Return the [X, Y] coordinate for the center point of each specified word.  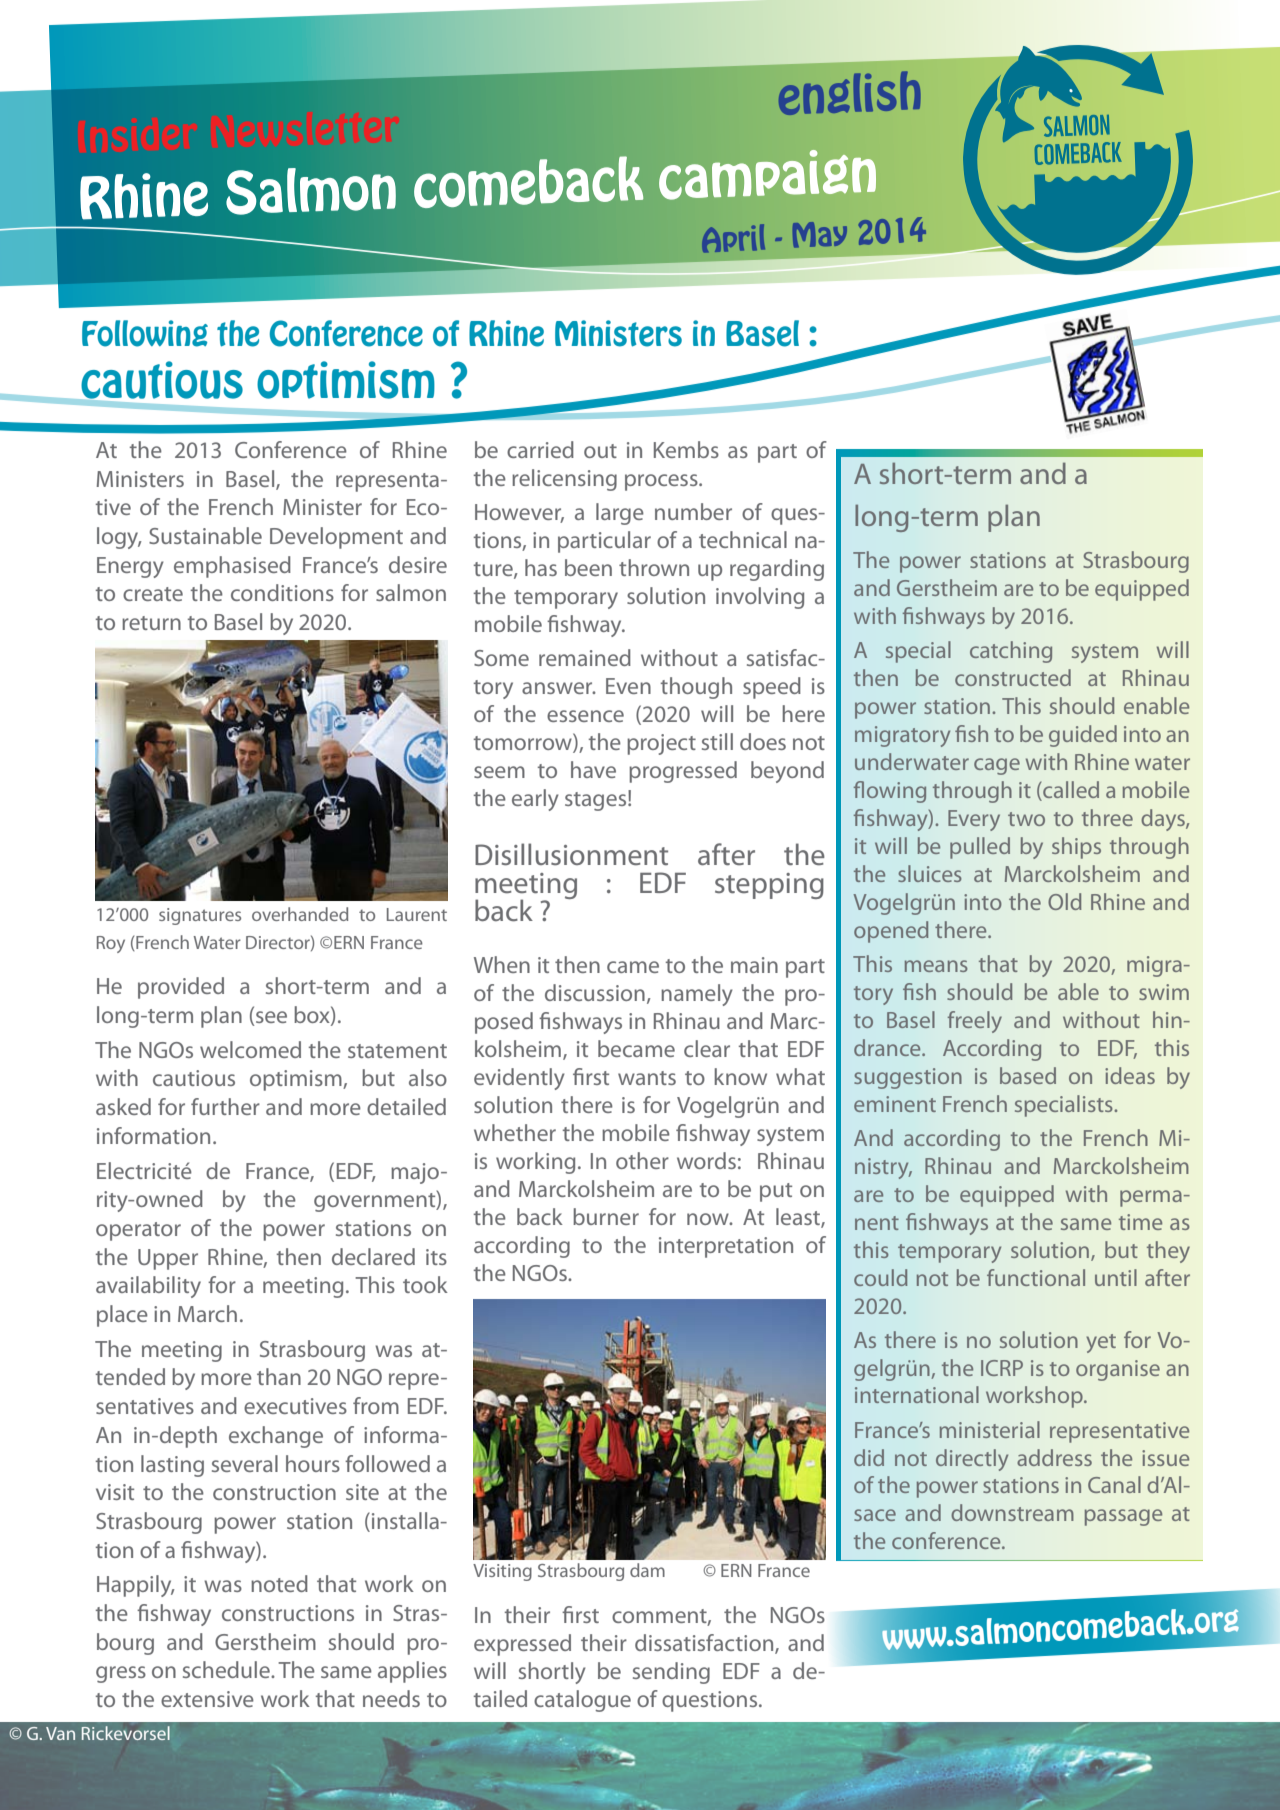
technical [743, 539]
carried [540, 449]
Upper [168, 1259]
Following [145, 333]
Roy [111, 944]
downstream [1012, 1512]
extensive [207, 1699]
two [1026, 819]
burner [606, 1216]
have [593, 769]
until [1116, 1277]
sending [671, 1673]
